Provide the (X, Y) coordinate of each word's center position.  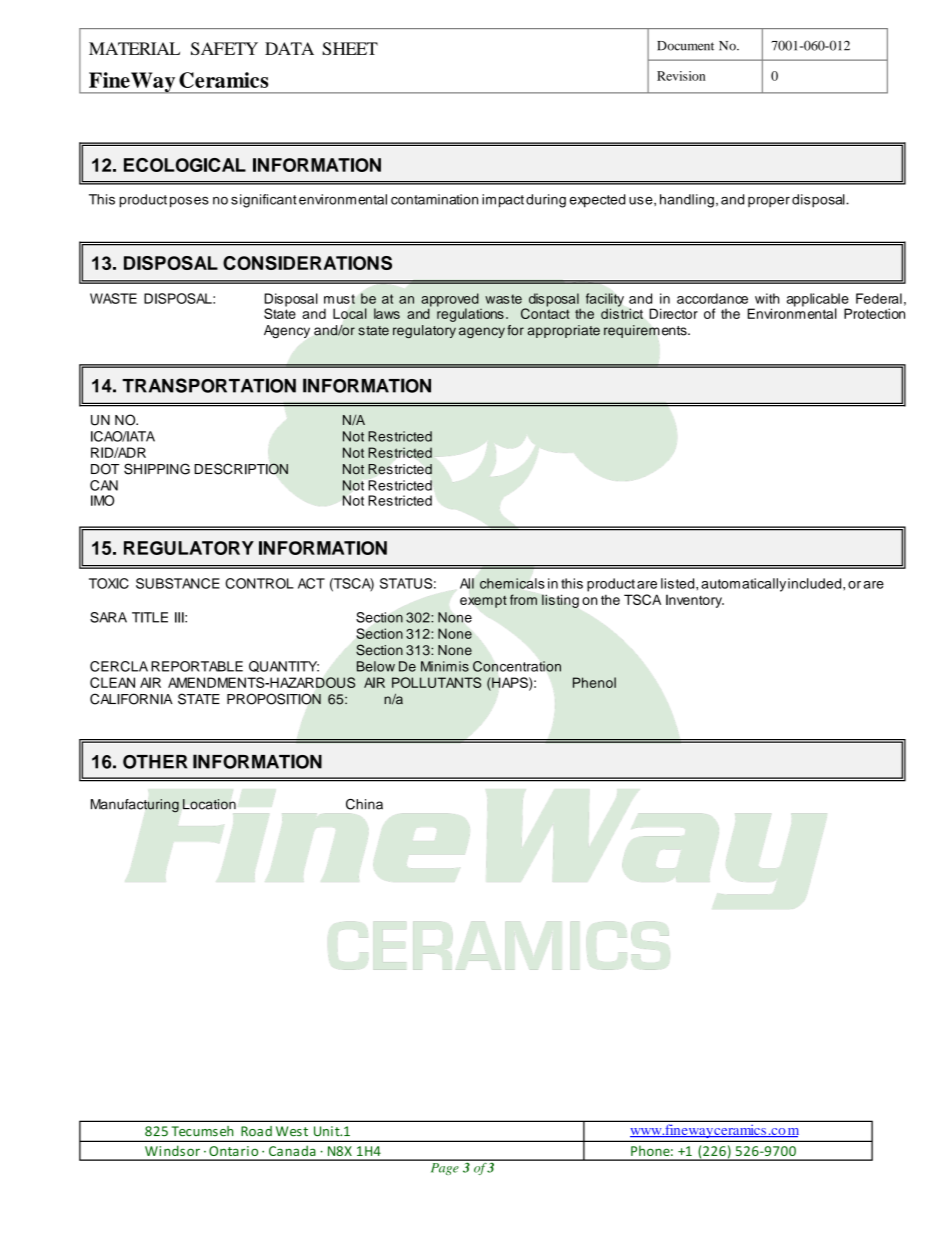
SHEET (350, 48)
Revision (681, 76)
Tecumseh (202, 1131)
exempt (483, 602)
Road (256, 1131)
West (292, 1131)
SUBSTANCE (178, 583)
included (816, 583)
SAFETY (224, 48)
